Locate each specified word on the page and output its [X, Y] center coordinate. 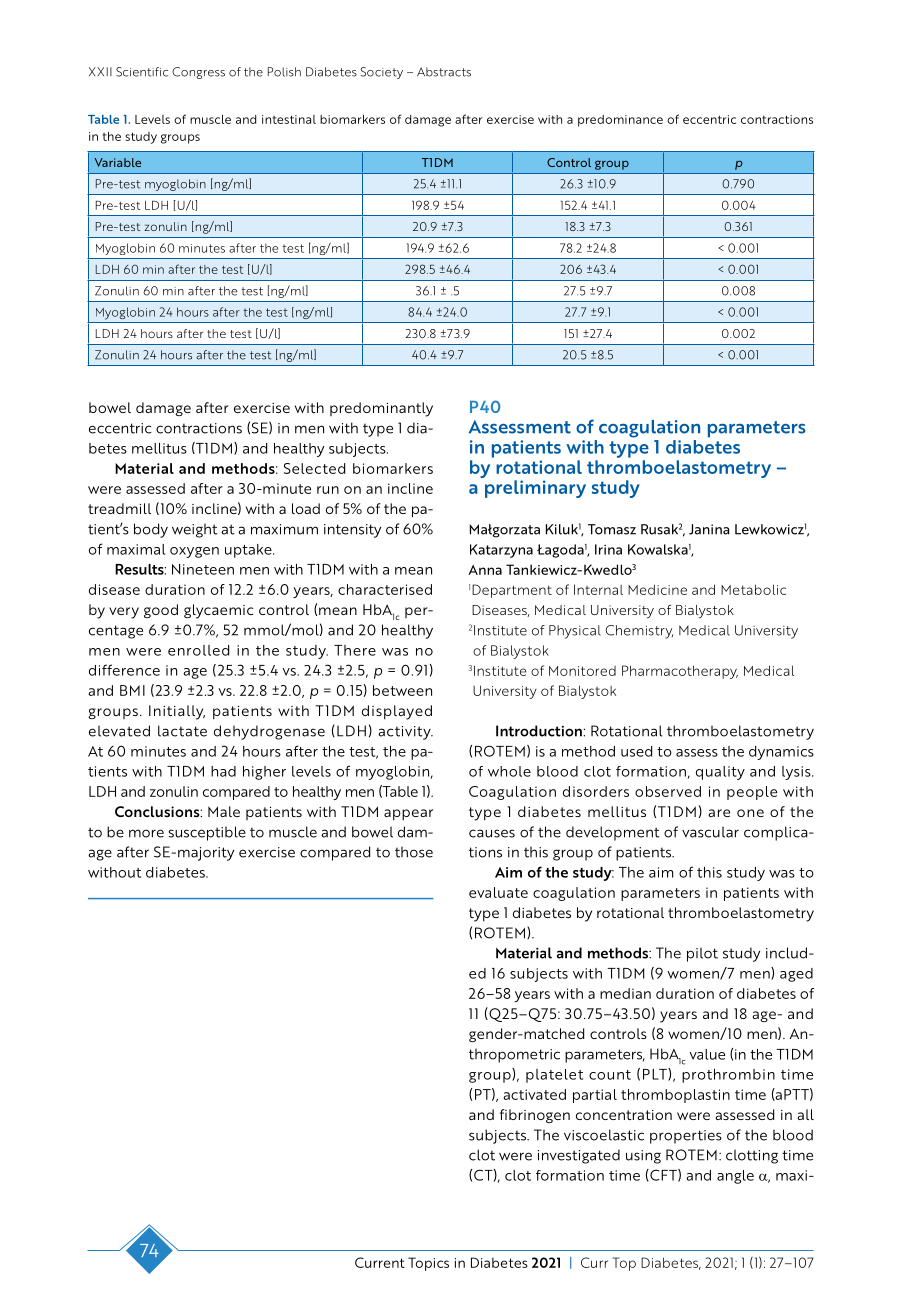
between [402, 690]
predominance [620, 121]
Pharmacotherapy [680, 672]
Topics [428, 1264]
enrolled [198, 650]
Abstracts [444, 72]
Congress [198, 73]
